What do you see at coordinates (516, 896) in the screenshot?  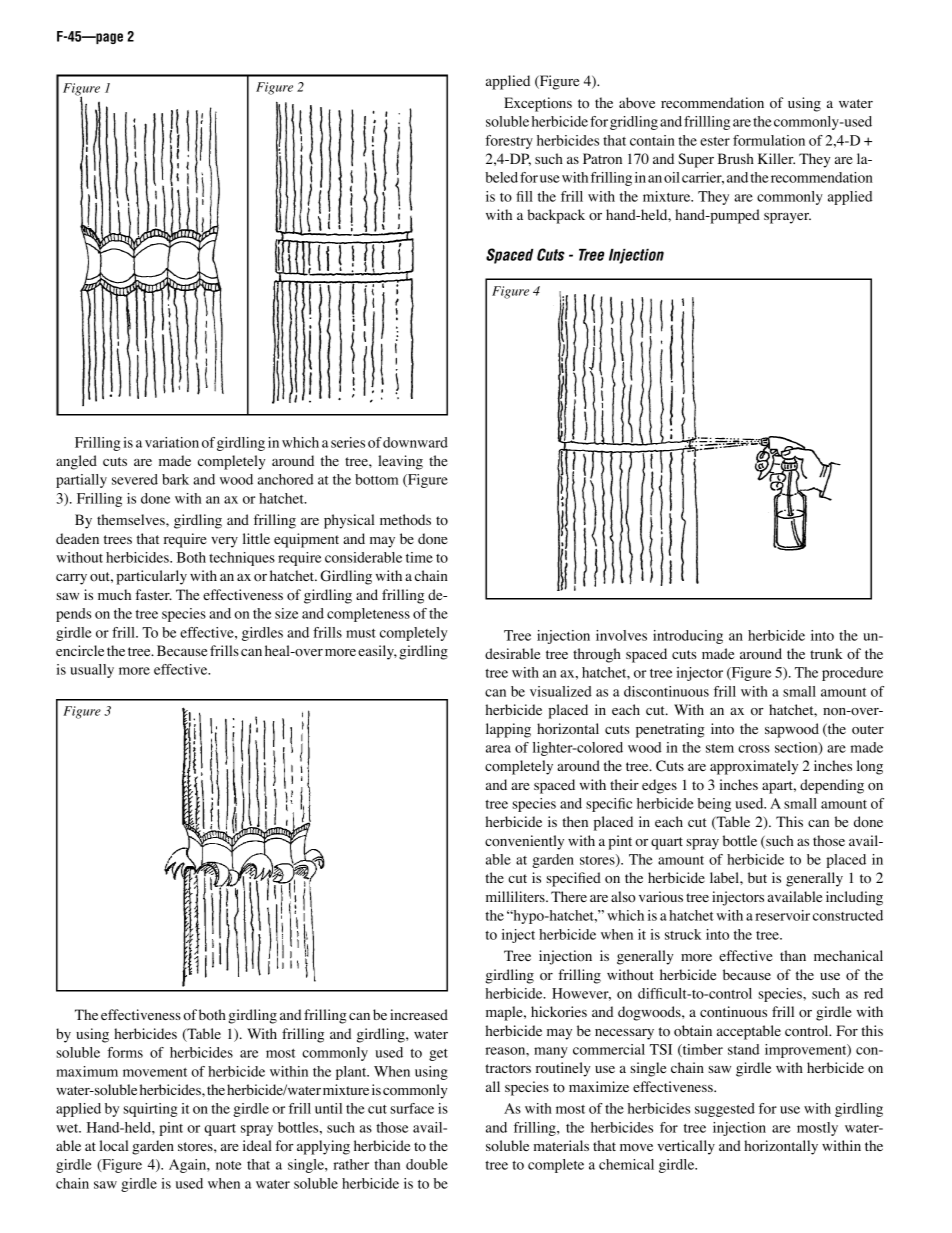 I see `milliliters` at bounding box center [516, 896].
